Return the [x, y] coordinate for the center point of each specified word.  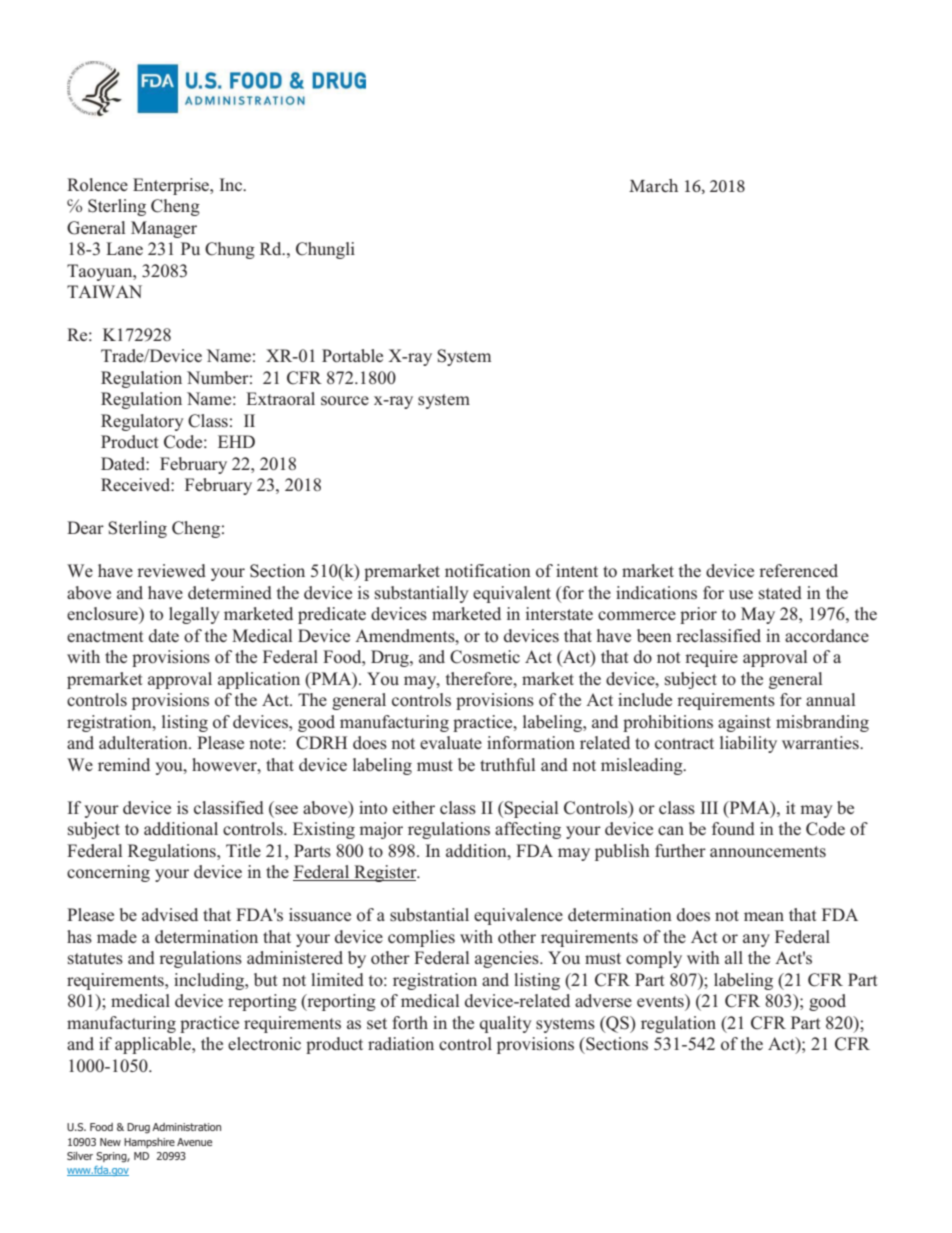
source [345, 400]
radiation [401, 1044]
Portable [352, 356]
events [661, 1001]
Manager [164, 229]
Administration [186, 1127]
